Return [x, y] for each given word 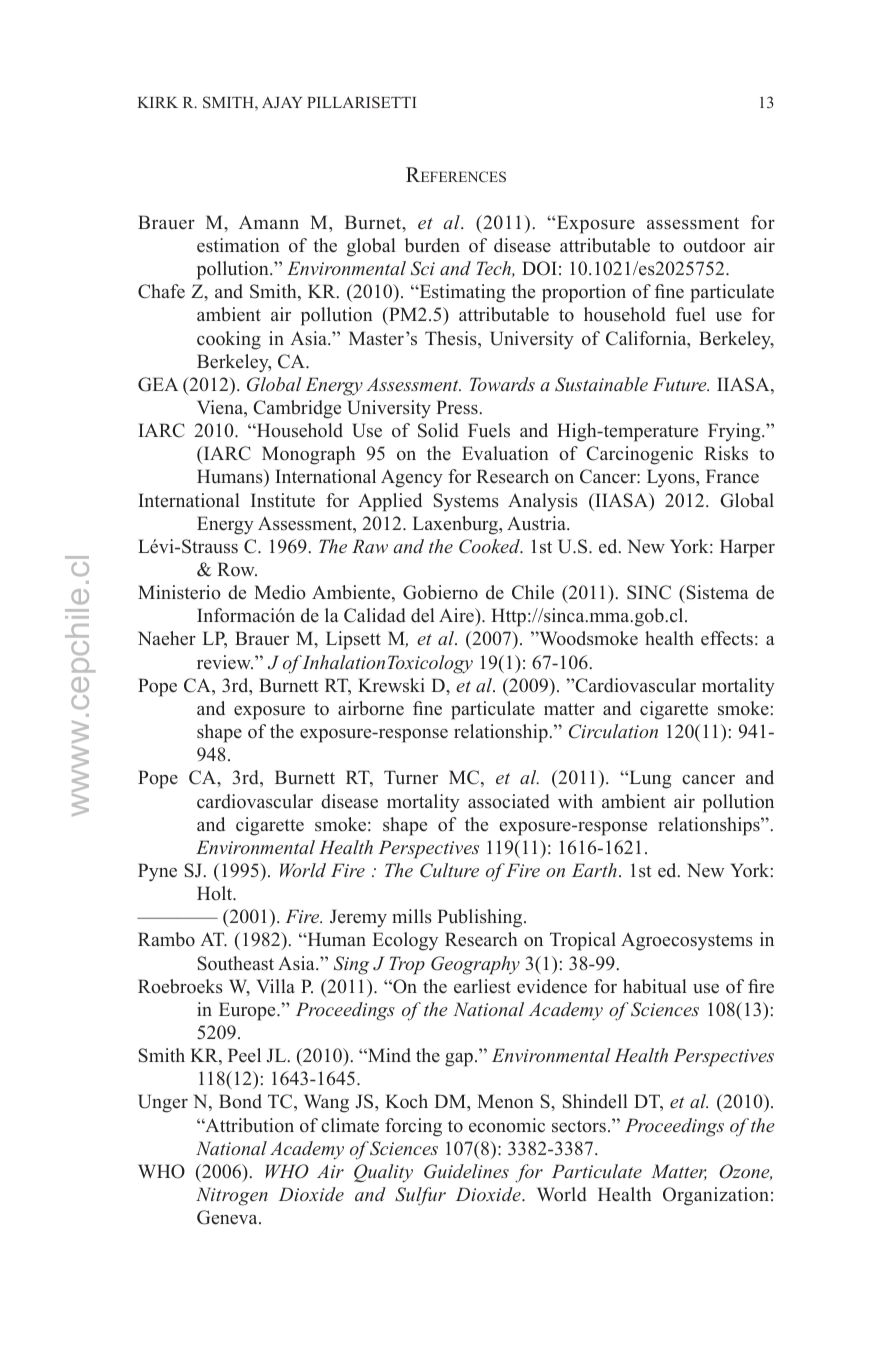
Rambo [166, 939]
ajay [282, 102]
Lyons [672, 478]
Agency [412, 479]
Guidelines [466, 1171]
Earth [594, 870]
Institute [283, 500]
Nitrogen [232, 1196]
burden [432, 245]
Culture [449, 870]
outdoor [714, 245]
